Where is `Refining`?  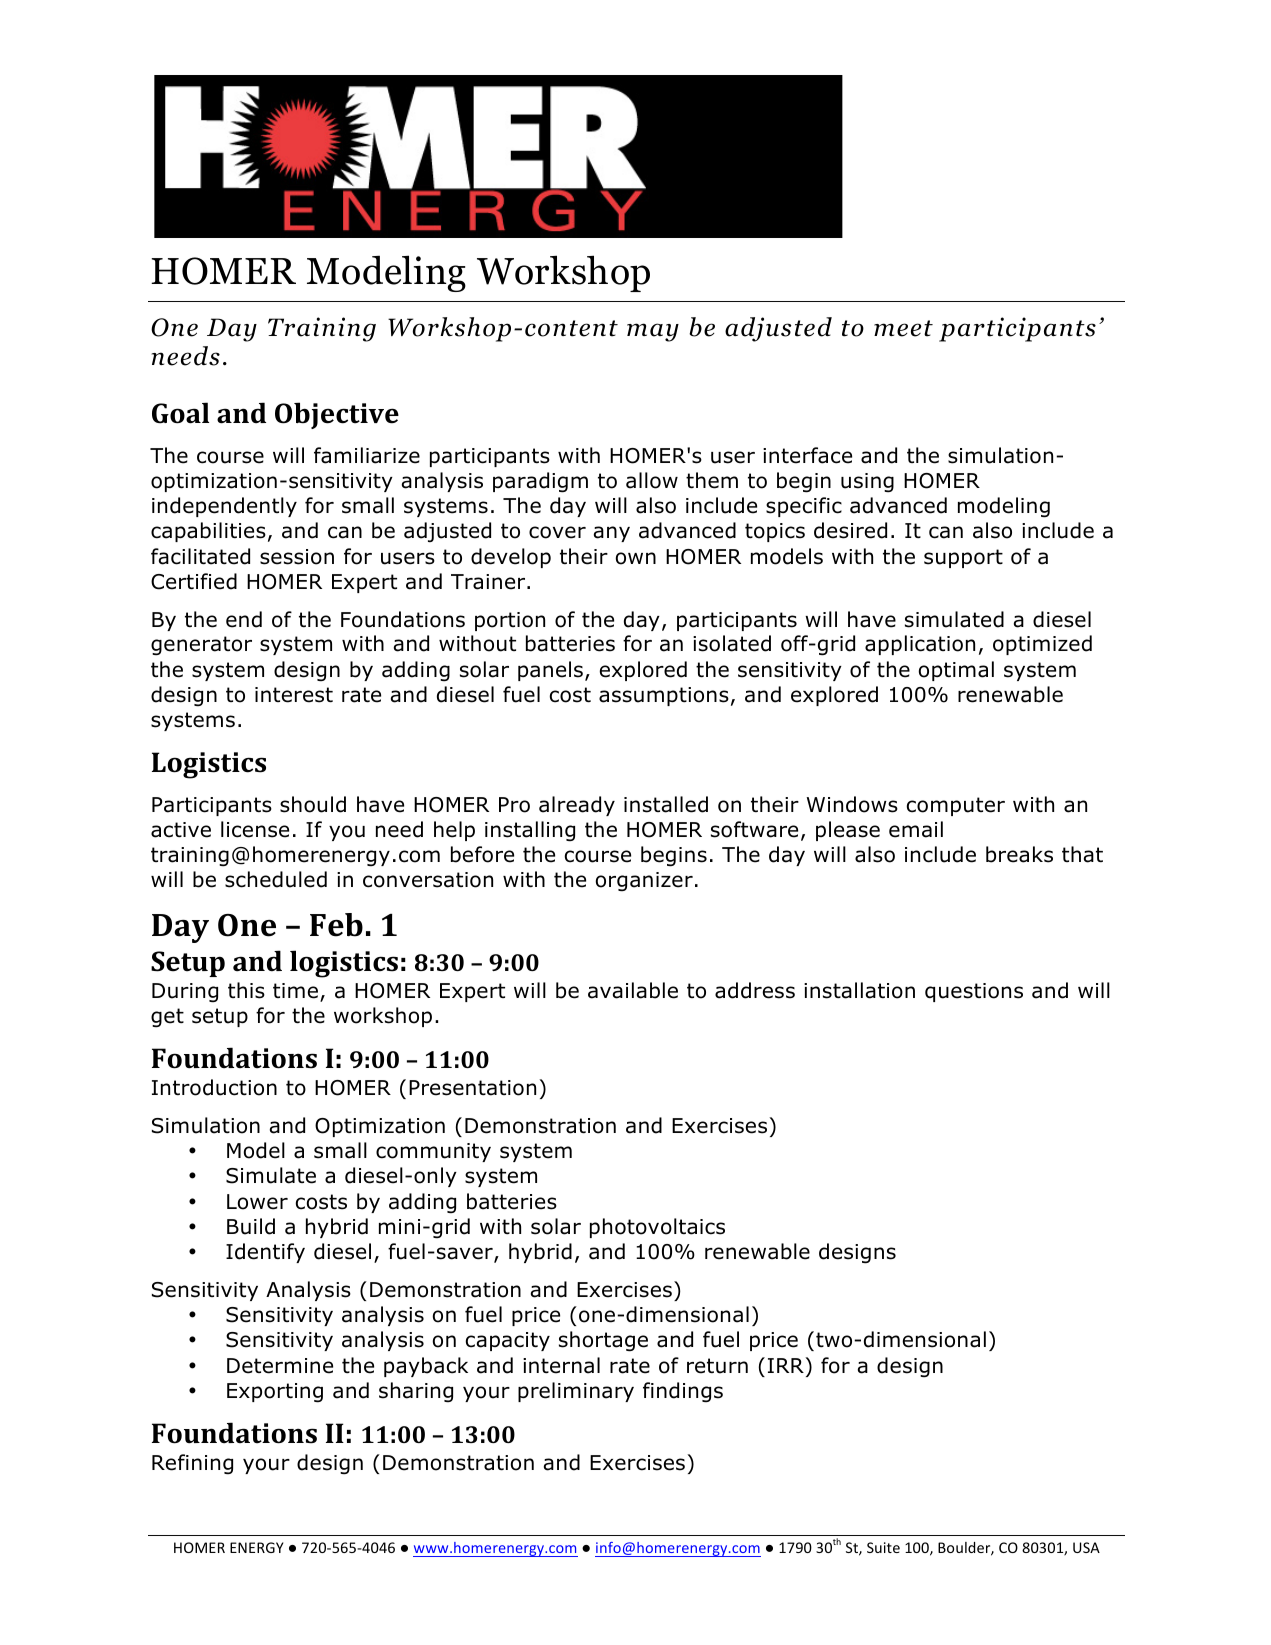 Refining is located at coordinates (192, 1464).
